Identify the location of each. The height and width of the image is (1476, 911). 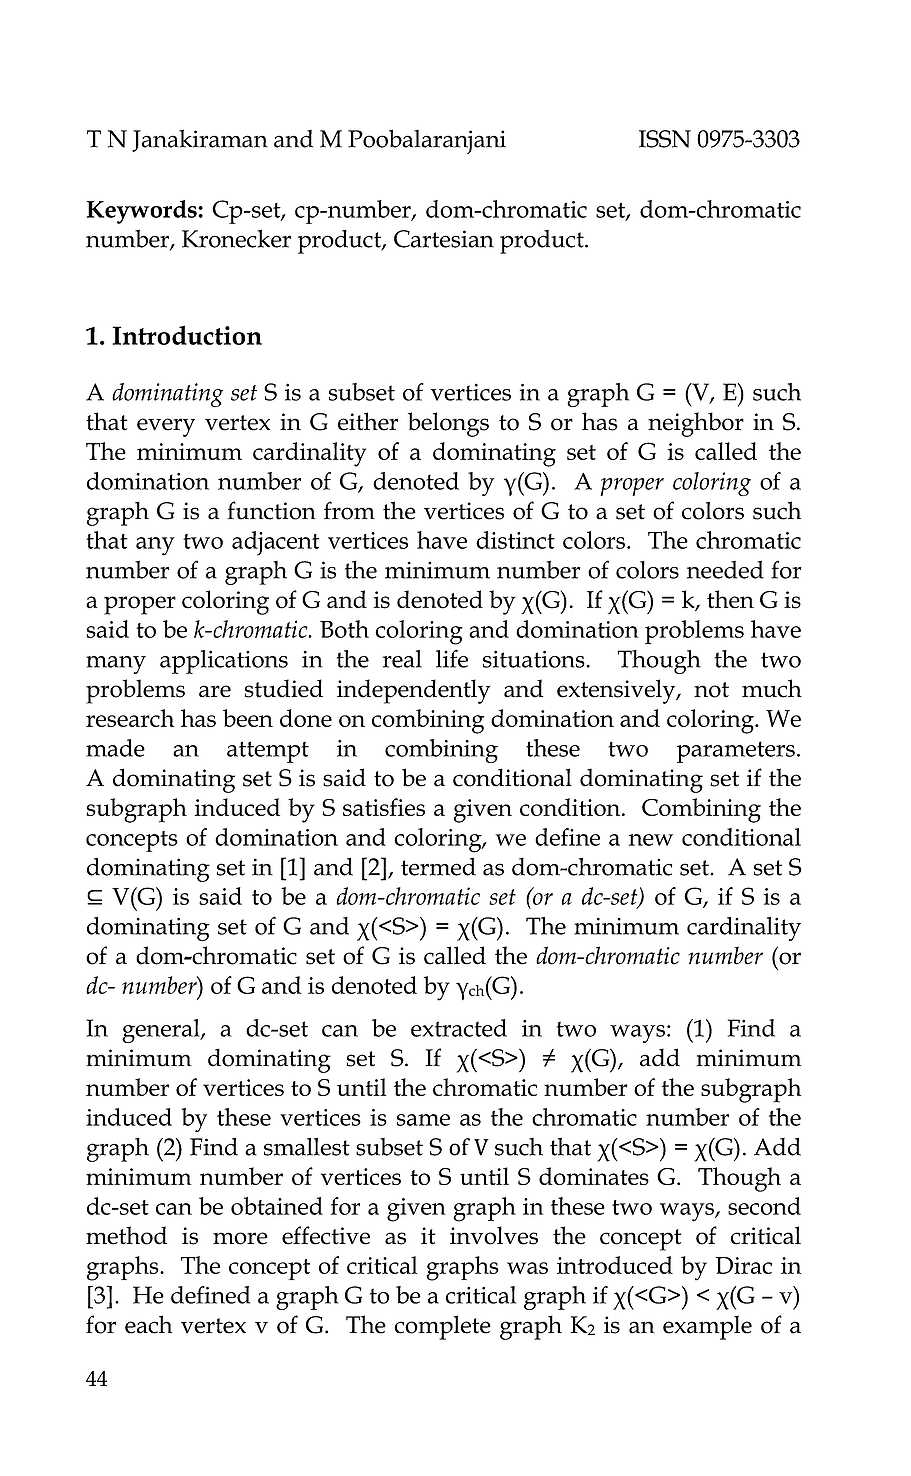
(148, 1324).
